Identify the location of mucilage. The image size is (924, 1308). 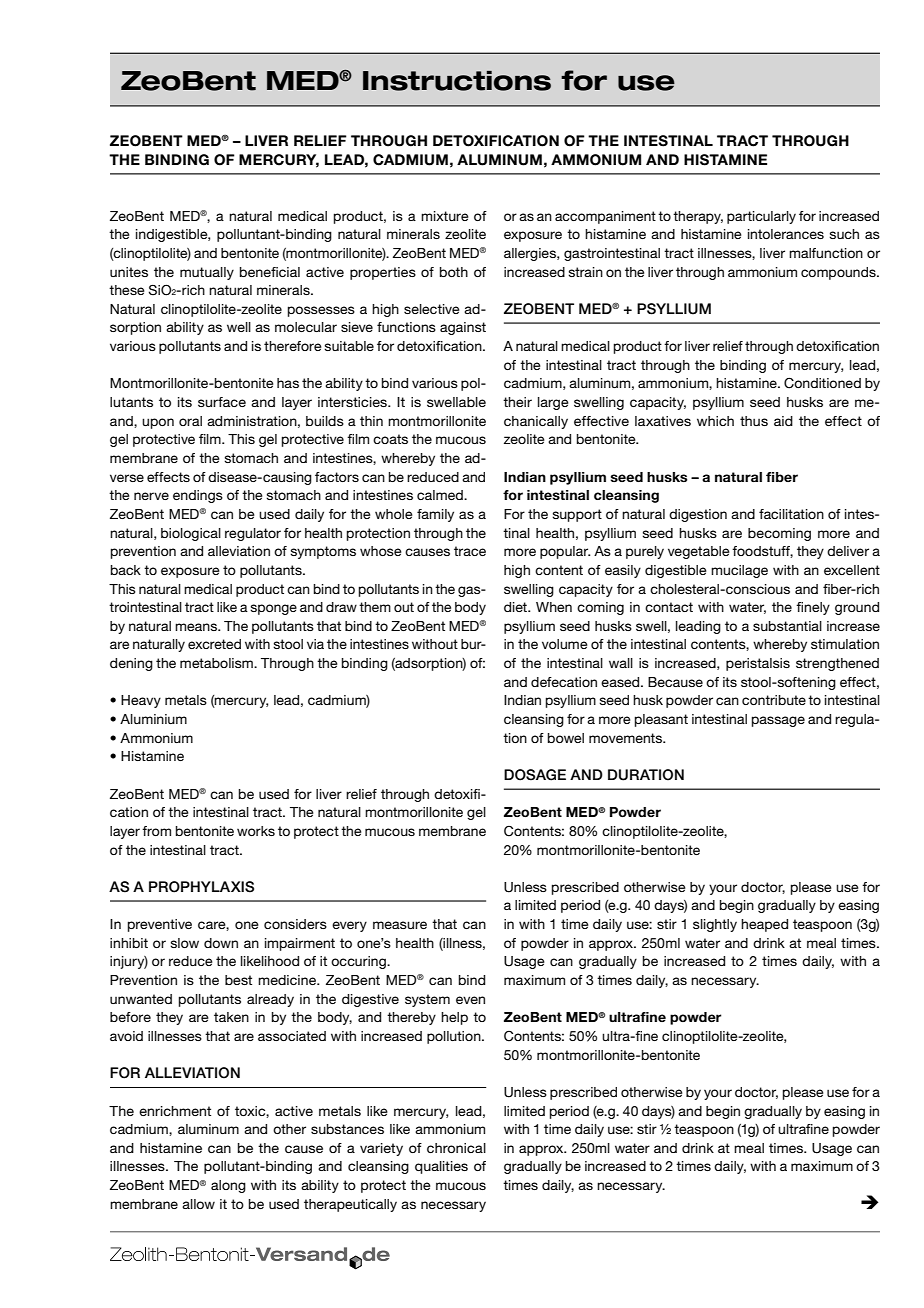
(739, 571).
